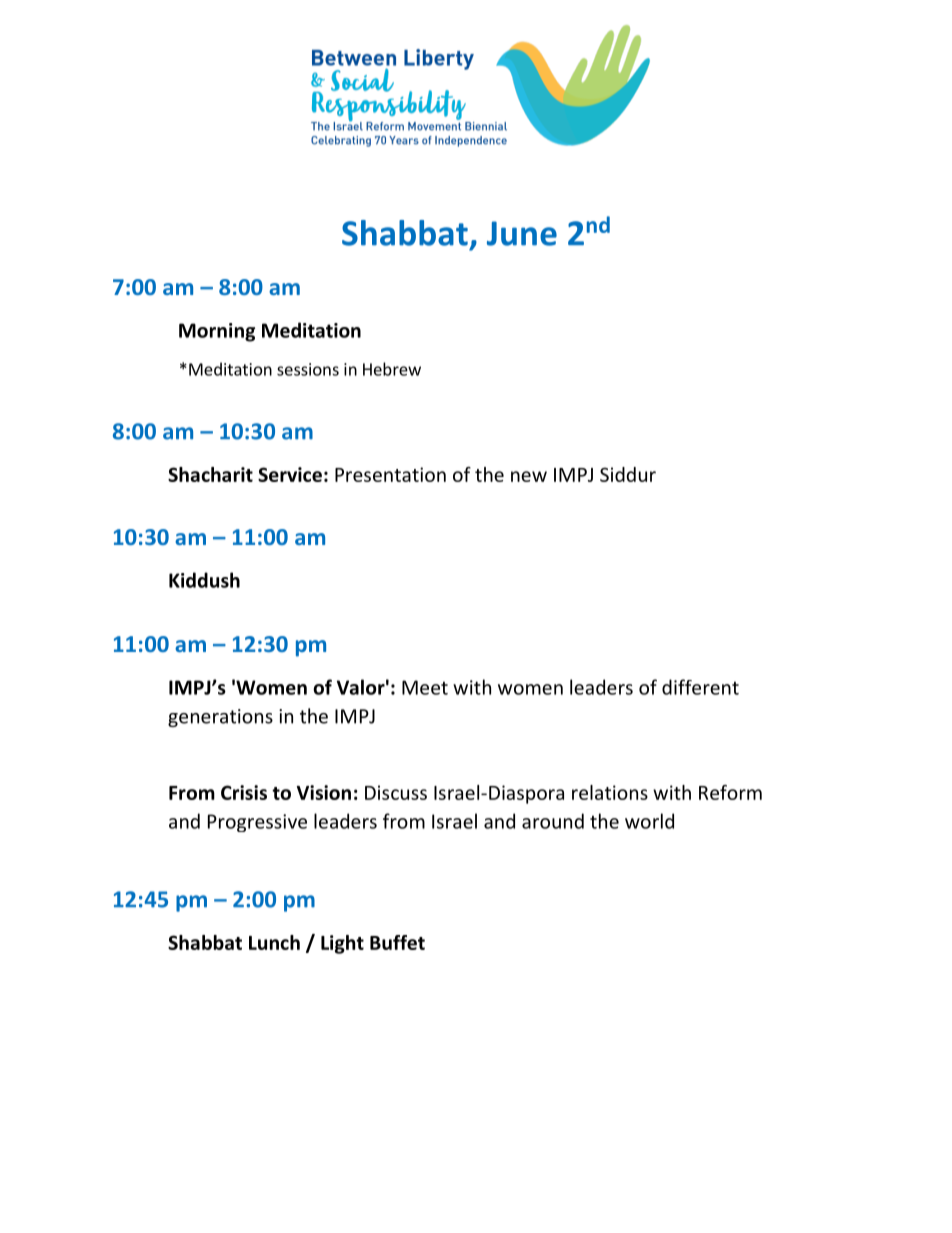 The width and height of the screenshot is (952, 1233). What do you see at coordinates (392, 369) in the screenshot?
I see `Hebrew` at bounding box center [392, 369].
